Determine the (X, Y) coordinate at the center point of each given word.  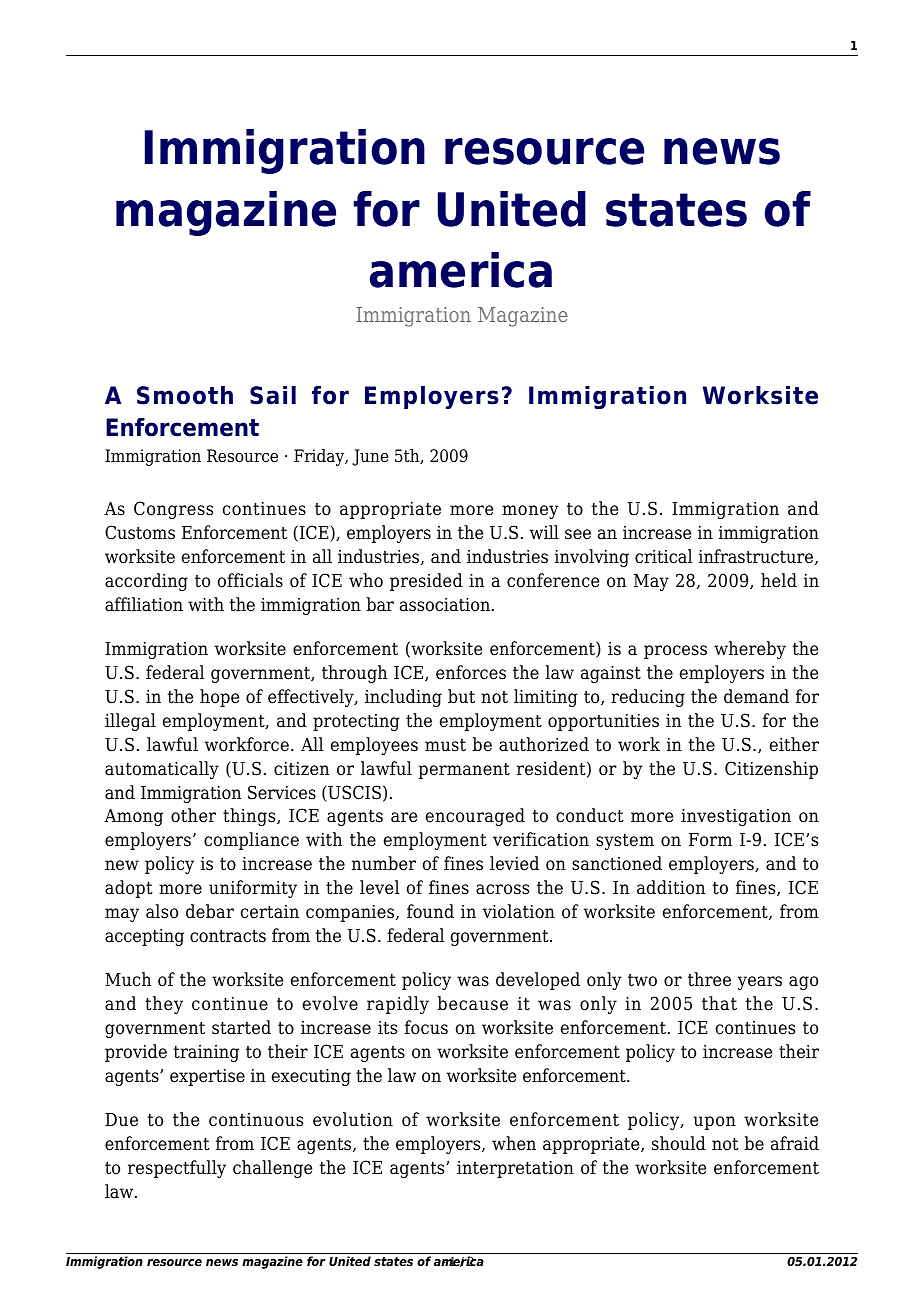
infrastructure (757, 557)
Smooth (185, 395)
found (430, 911)
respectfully (177, 1169)
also (162, 911)
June (370, 457)
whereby (750, 650)
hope (219, 698)
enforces (471, 672)
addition (671, 887)
